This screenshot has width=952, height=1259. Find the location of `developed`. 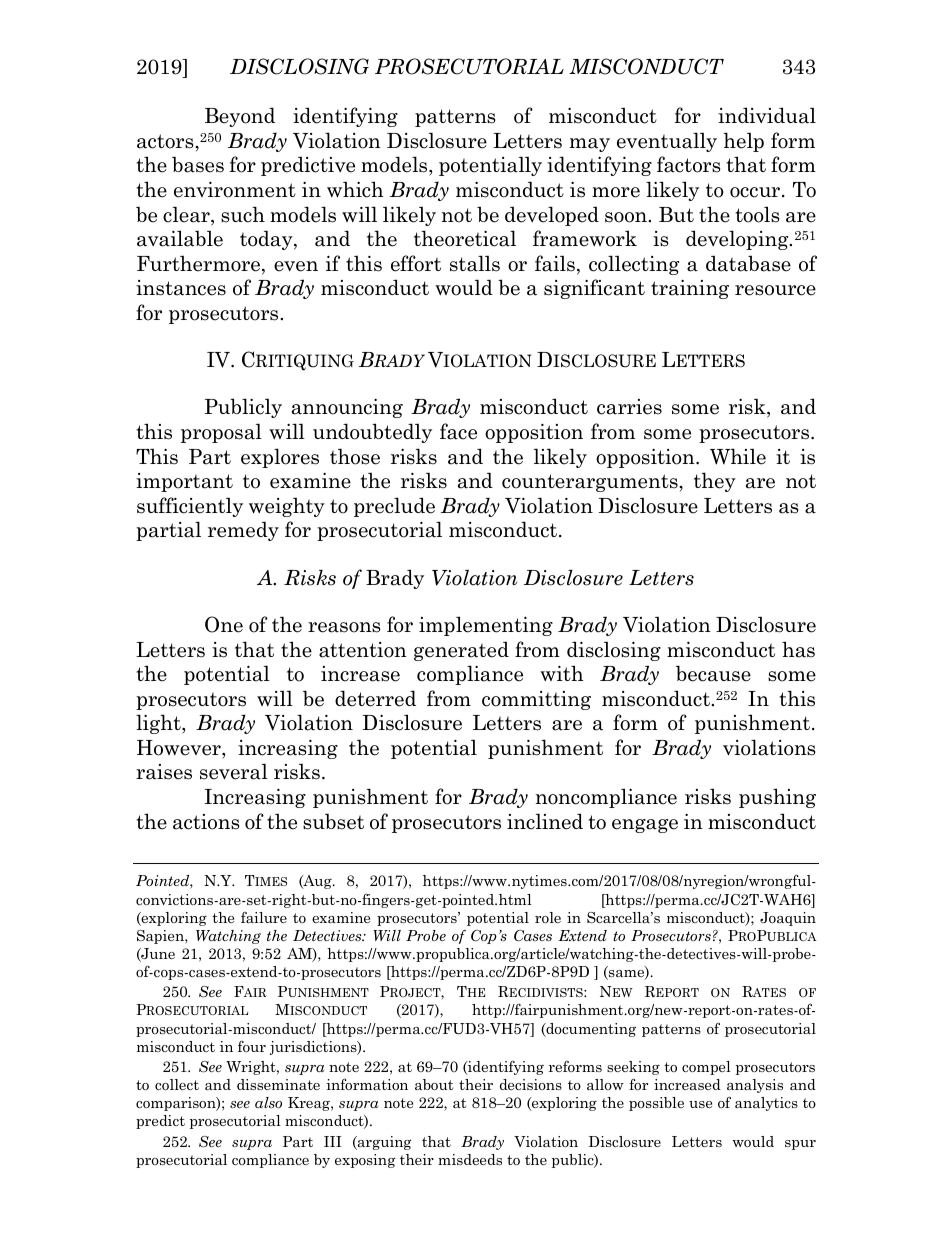

developed is located at coordinates (552, 216).
